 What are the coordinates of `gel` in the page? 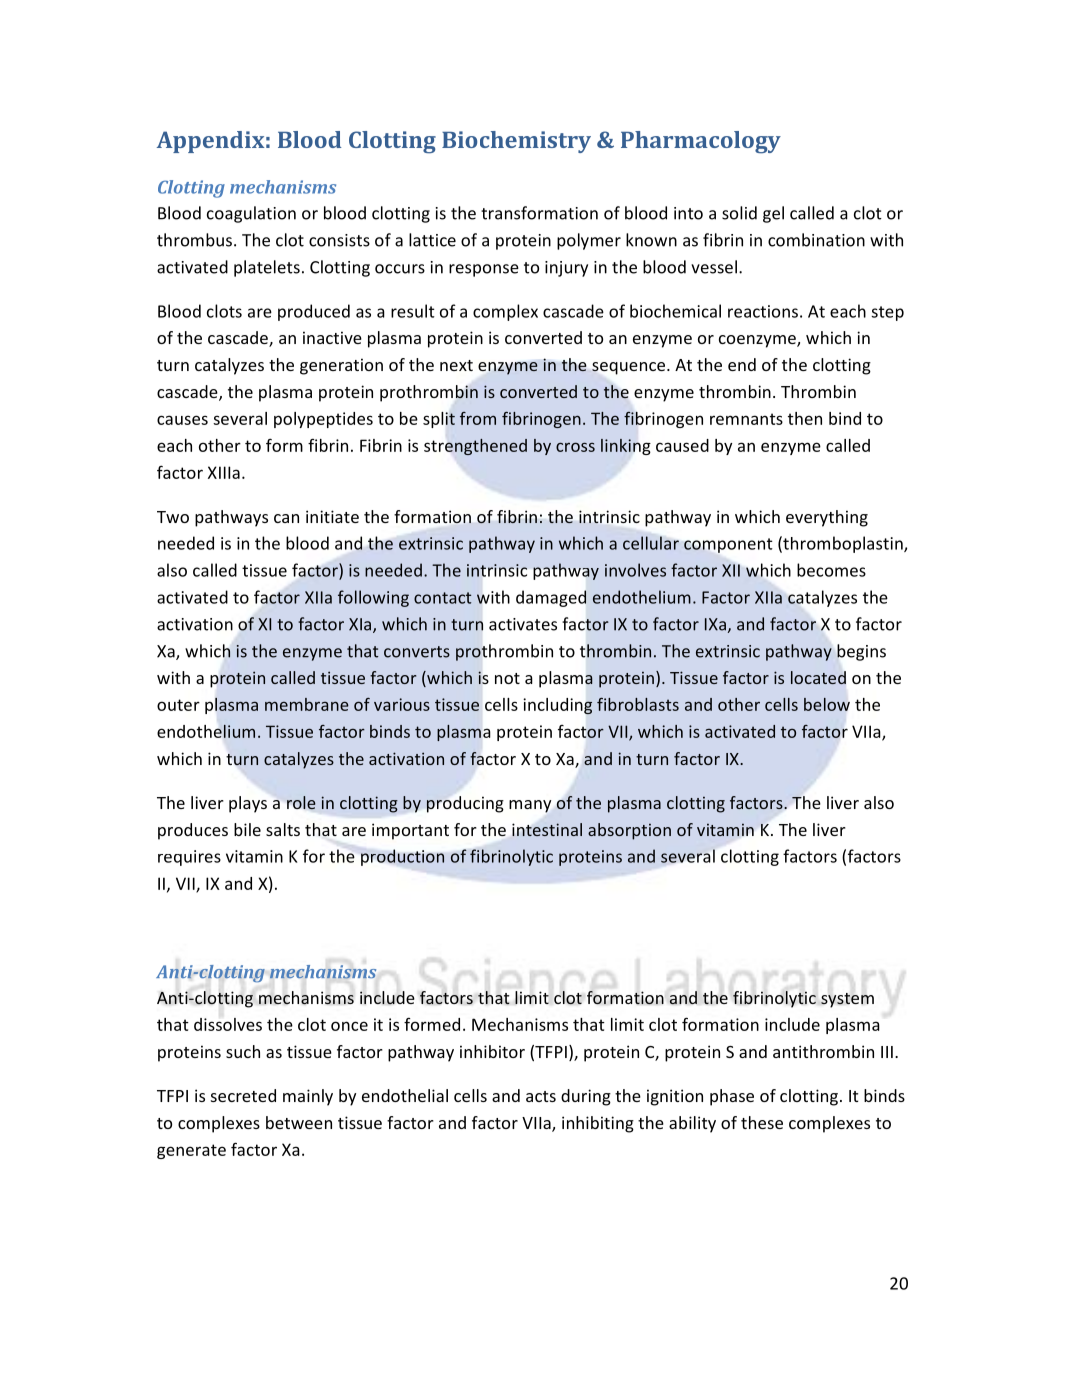 It's located at (773, 214).
